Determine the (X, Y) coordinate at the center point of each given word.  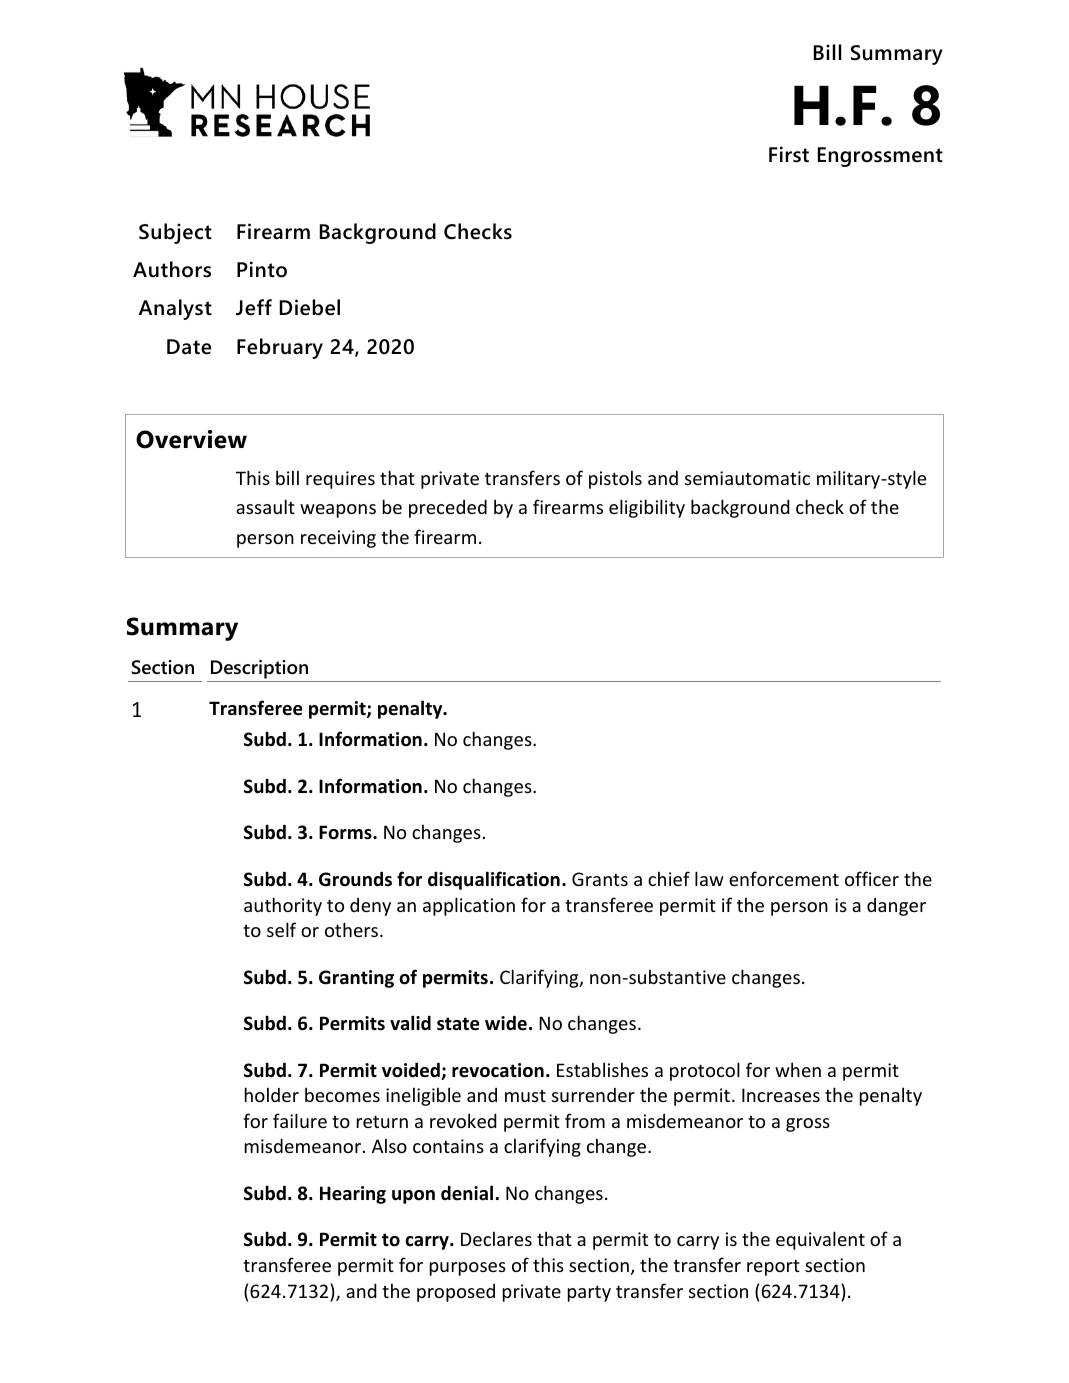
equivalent (820, 1240)
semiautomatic (747, 478)
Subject (175, 233)
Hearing (353, 1195)
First (789, 154)
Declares (496, 1238)
